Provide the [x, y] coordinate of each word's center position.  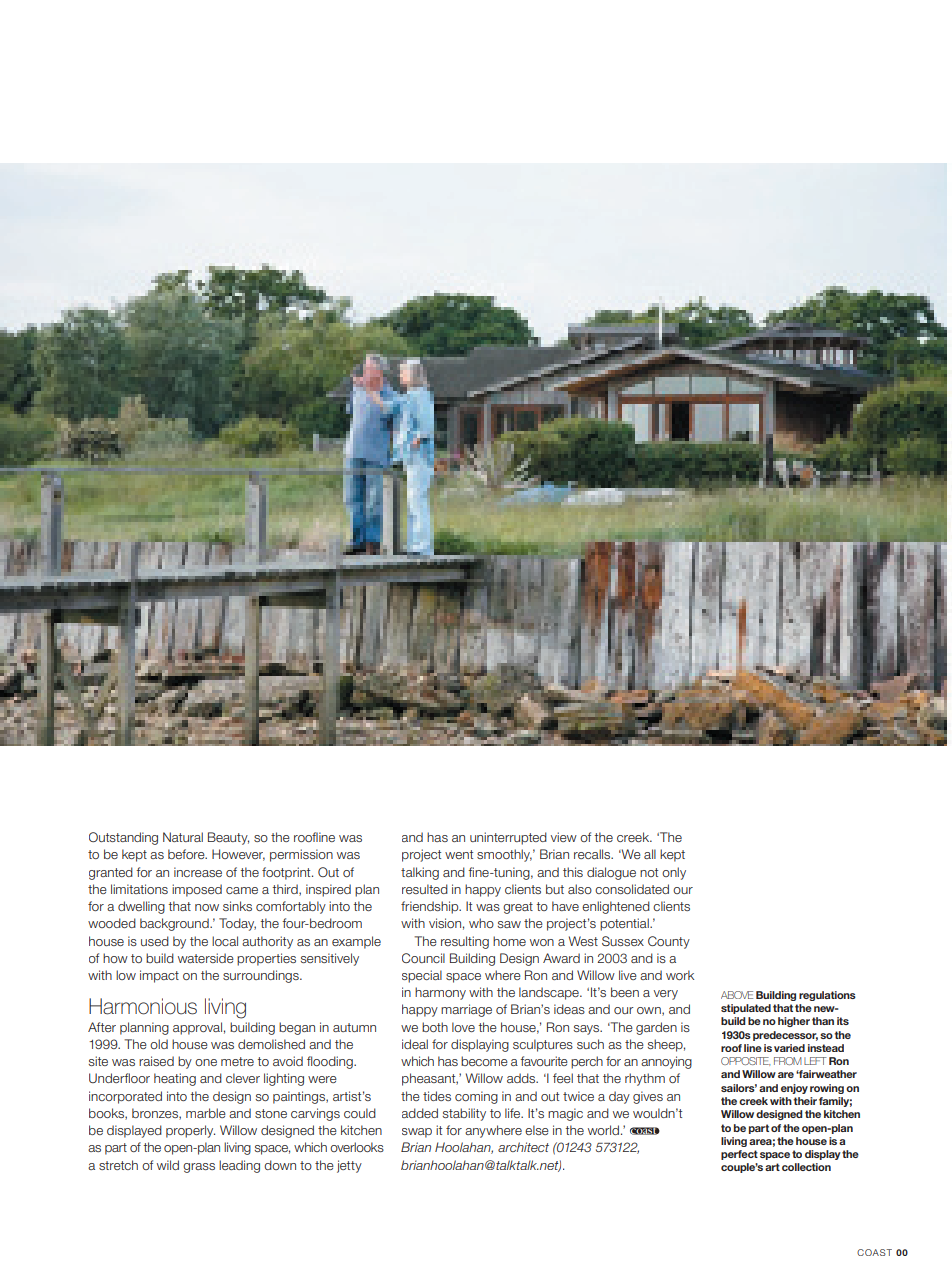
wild [168, 1165]
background [175, 924]
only [674, 873]
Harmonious [143, 1006]
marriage [466, 1010]
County [669, 942]
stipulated [746, 1009]
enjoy [794, 1089]
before [187, 854]
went [459, 854]
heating [175, 1079]
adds [522, 1078]
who [481, 923]
